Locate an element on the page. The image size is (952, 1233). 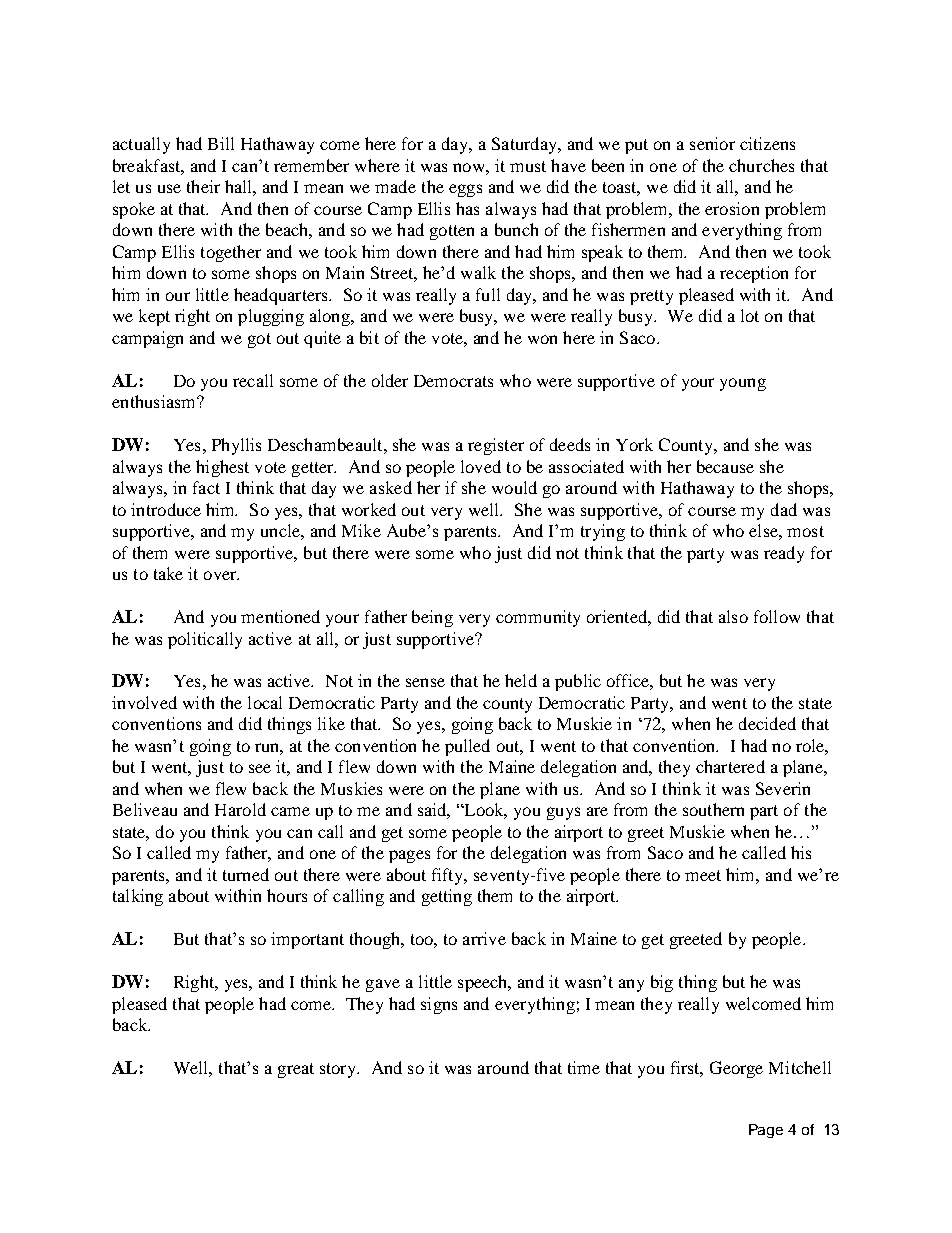
see is located at coordinates (260, 768).
